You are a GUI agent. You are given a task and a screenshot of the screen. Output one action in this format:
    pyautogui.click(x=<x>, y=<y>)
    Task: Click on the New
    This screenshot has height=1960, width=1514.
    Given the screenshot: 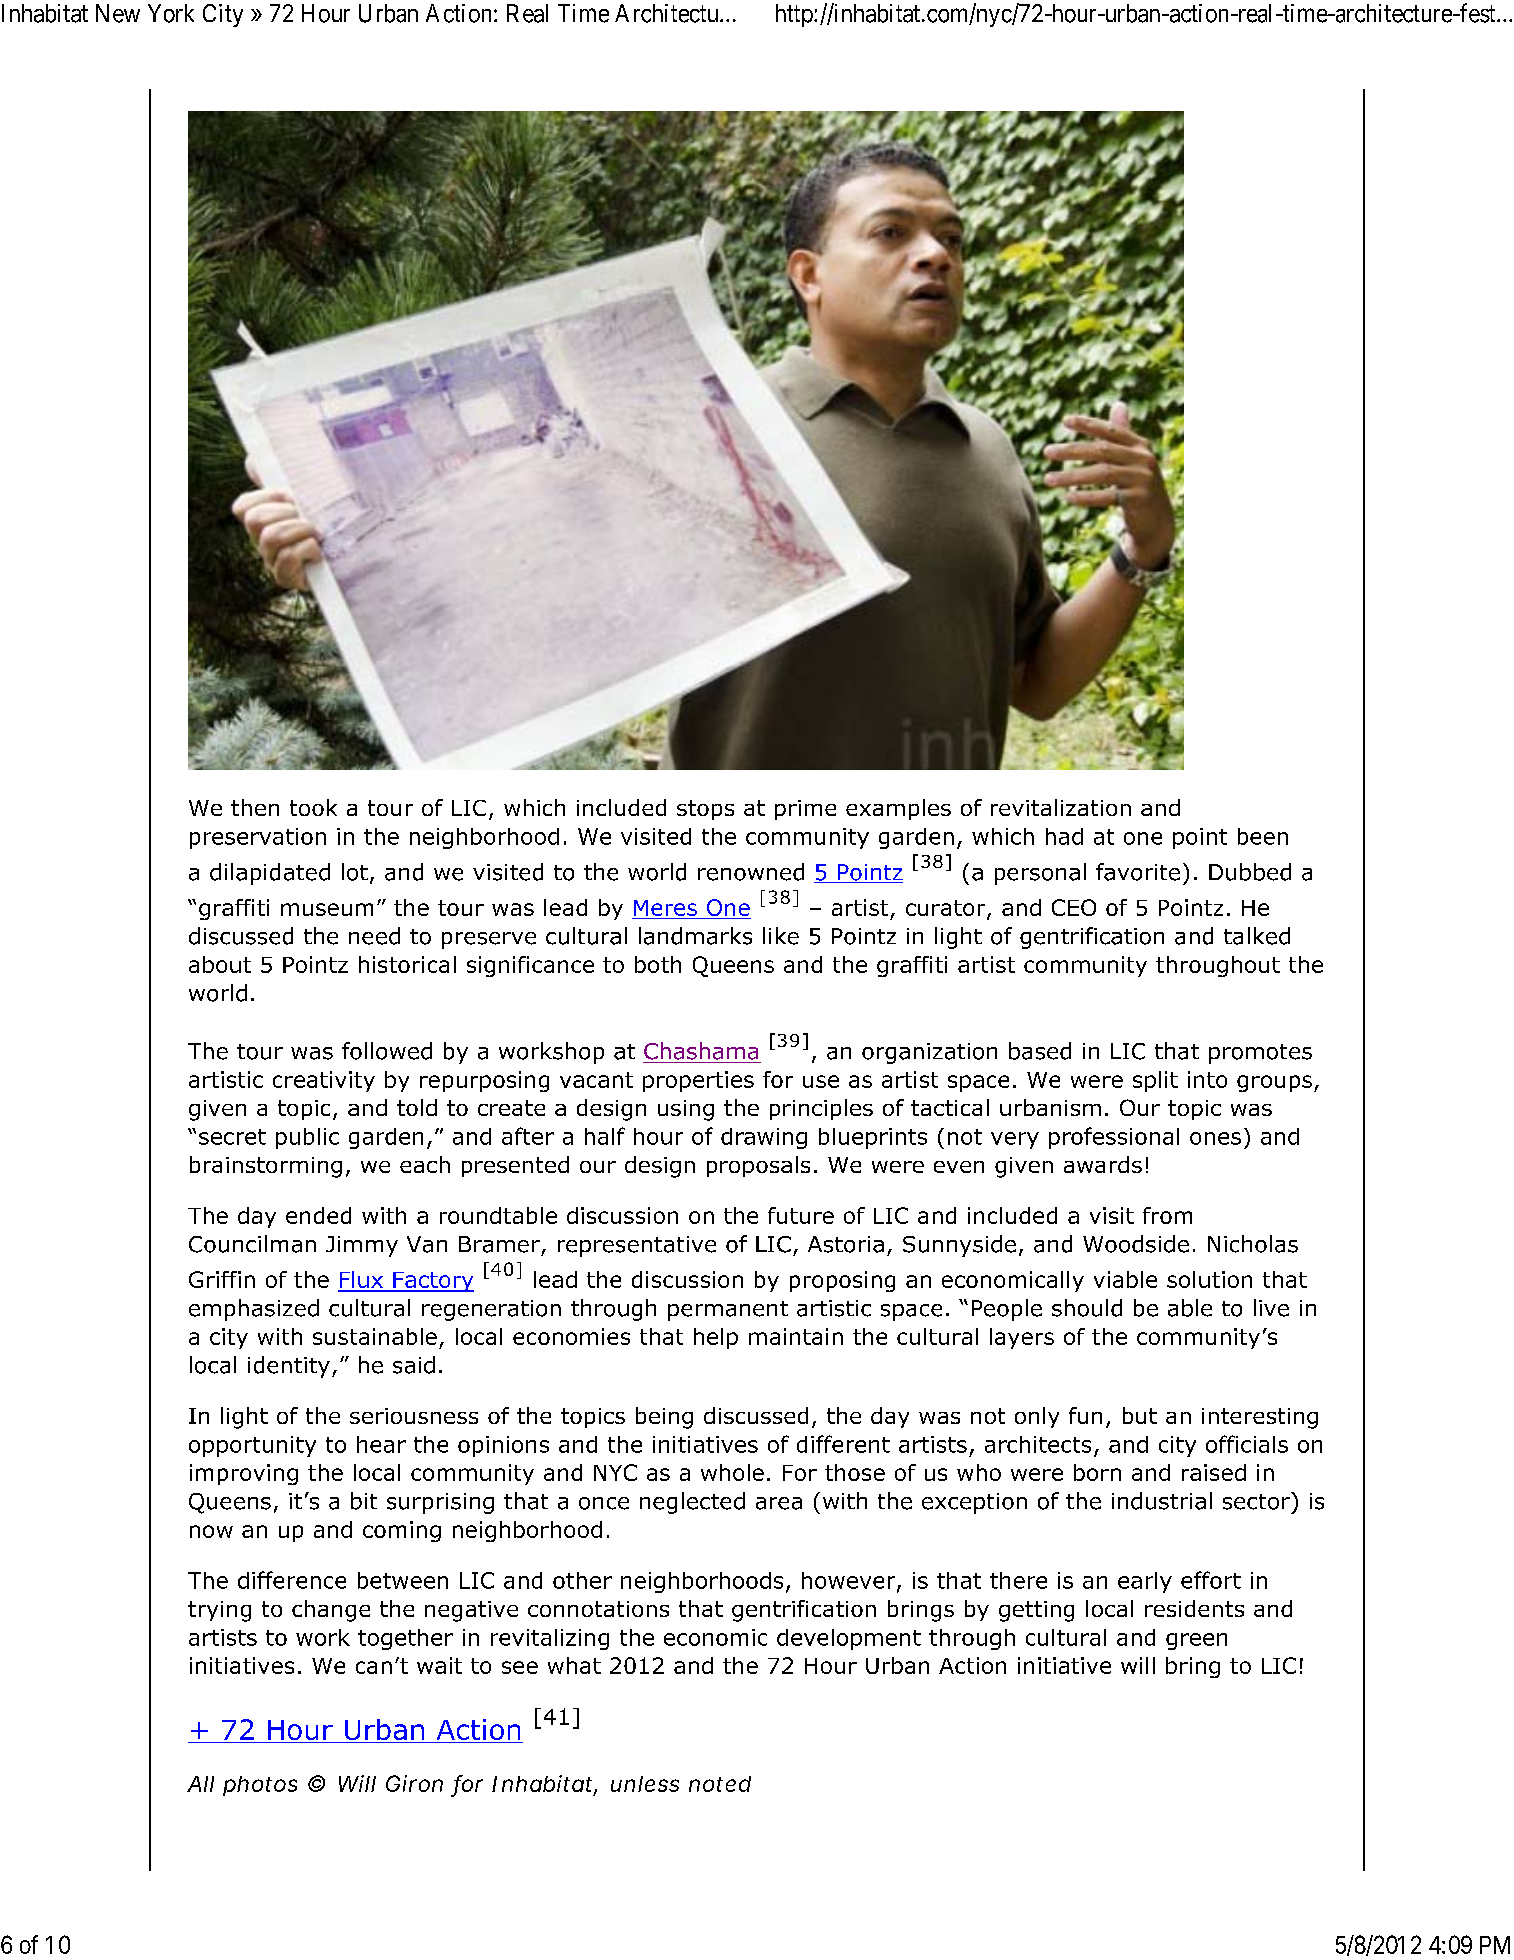 What is the action you would take?
    pyautogui.click(x=118, y=13)
